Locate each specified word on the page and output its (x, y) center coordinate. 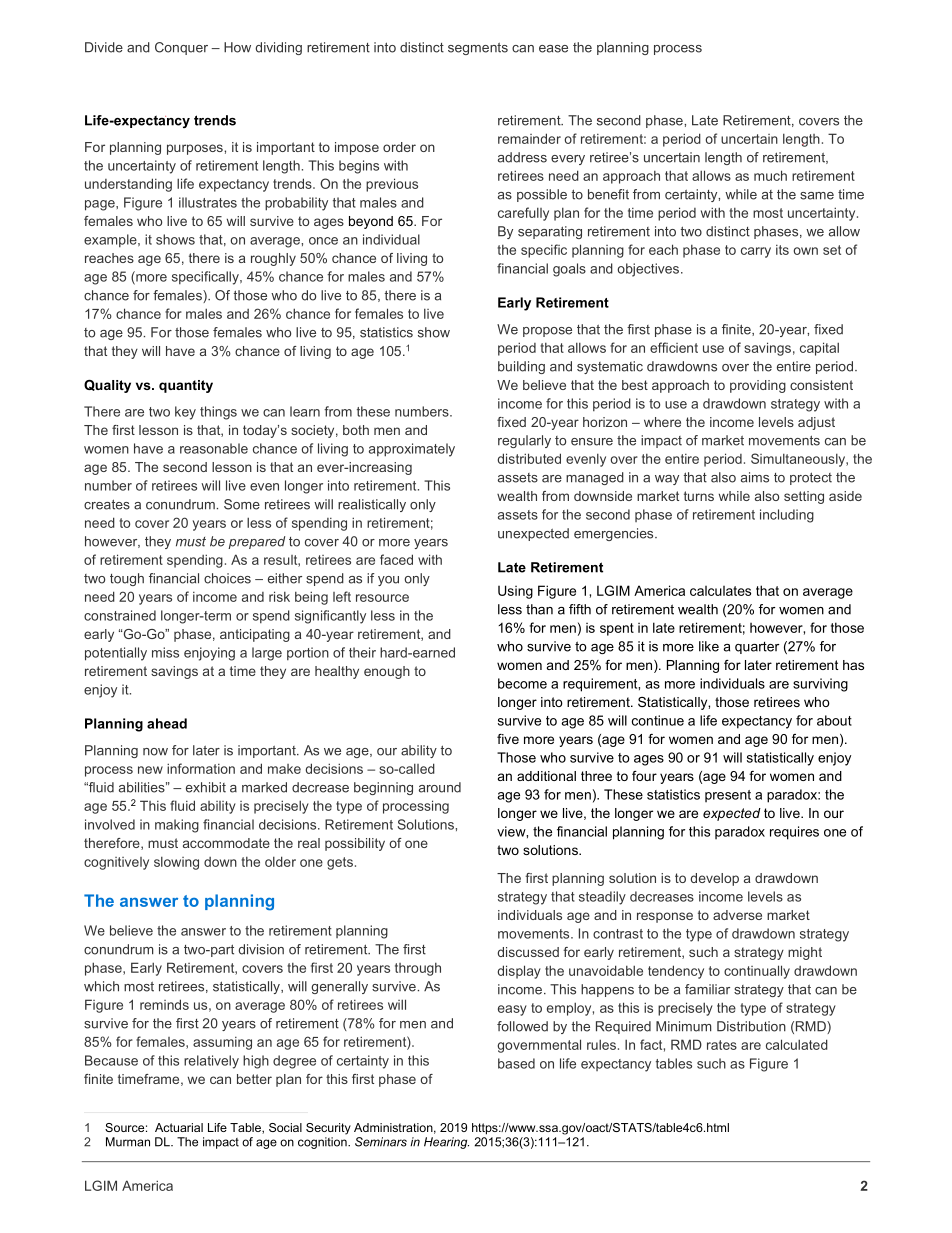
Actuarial (179, 1127)
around (440, 787)
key (185, 413)
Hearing (446, 1143)
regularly (524, 441)
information (201, 768)
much (770, 175)
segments (478, 49)
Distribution (751, 1026)
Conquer (181, 48)
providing (758, 386)
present (728, 796)
